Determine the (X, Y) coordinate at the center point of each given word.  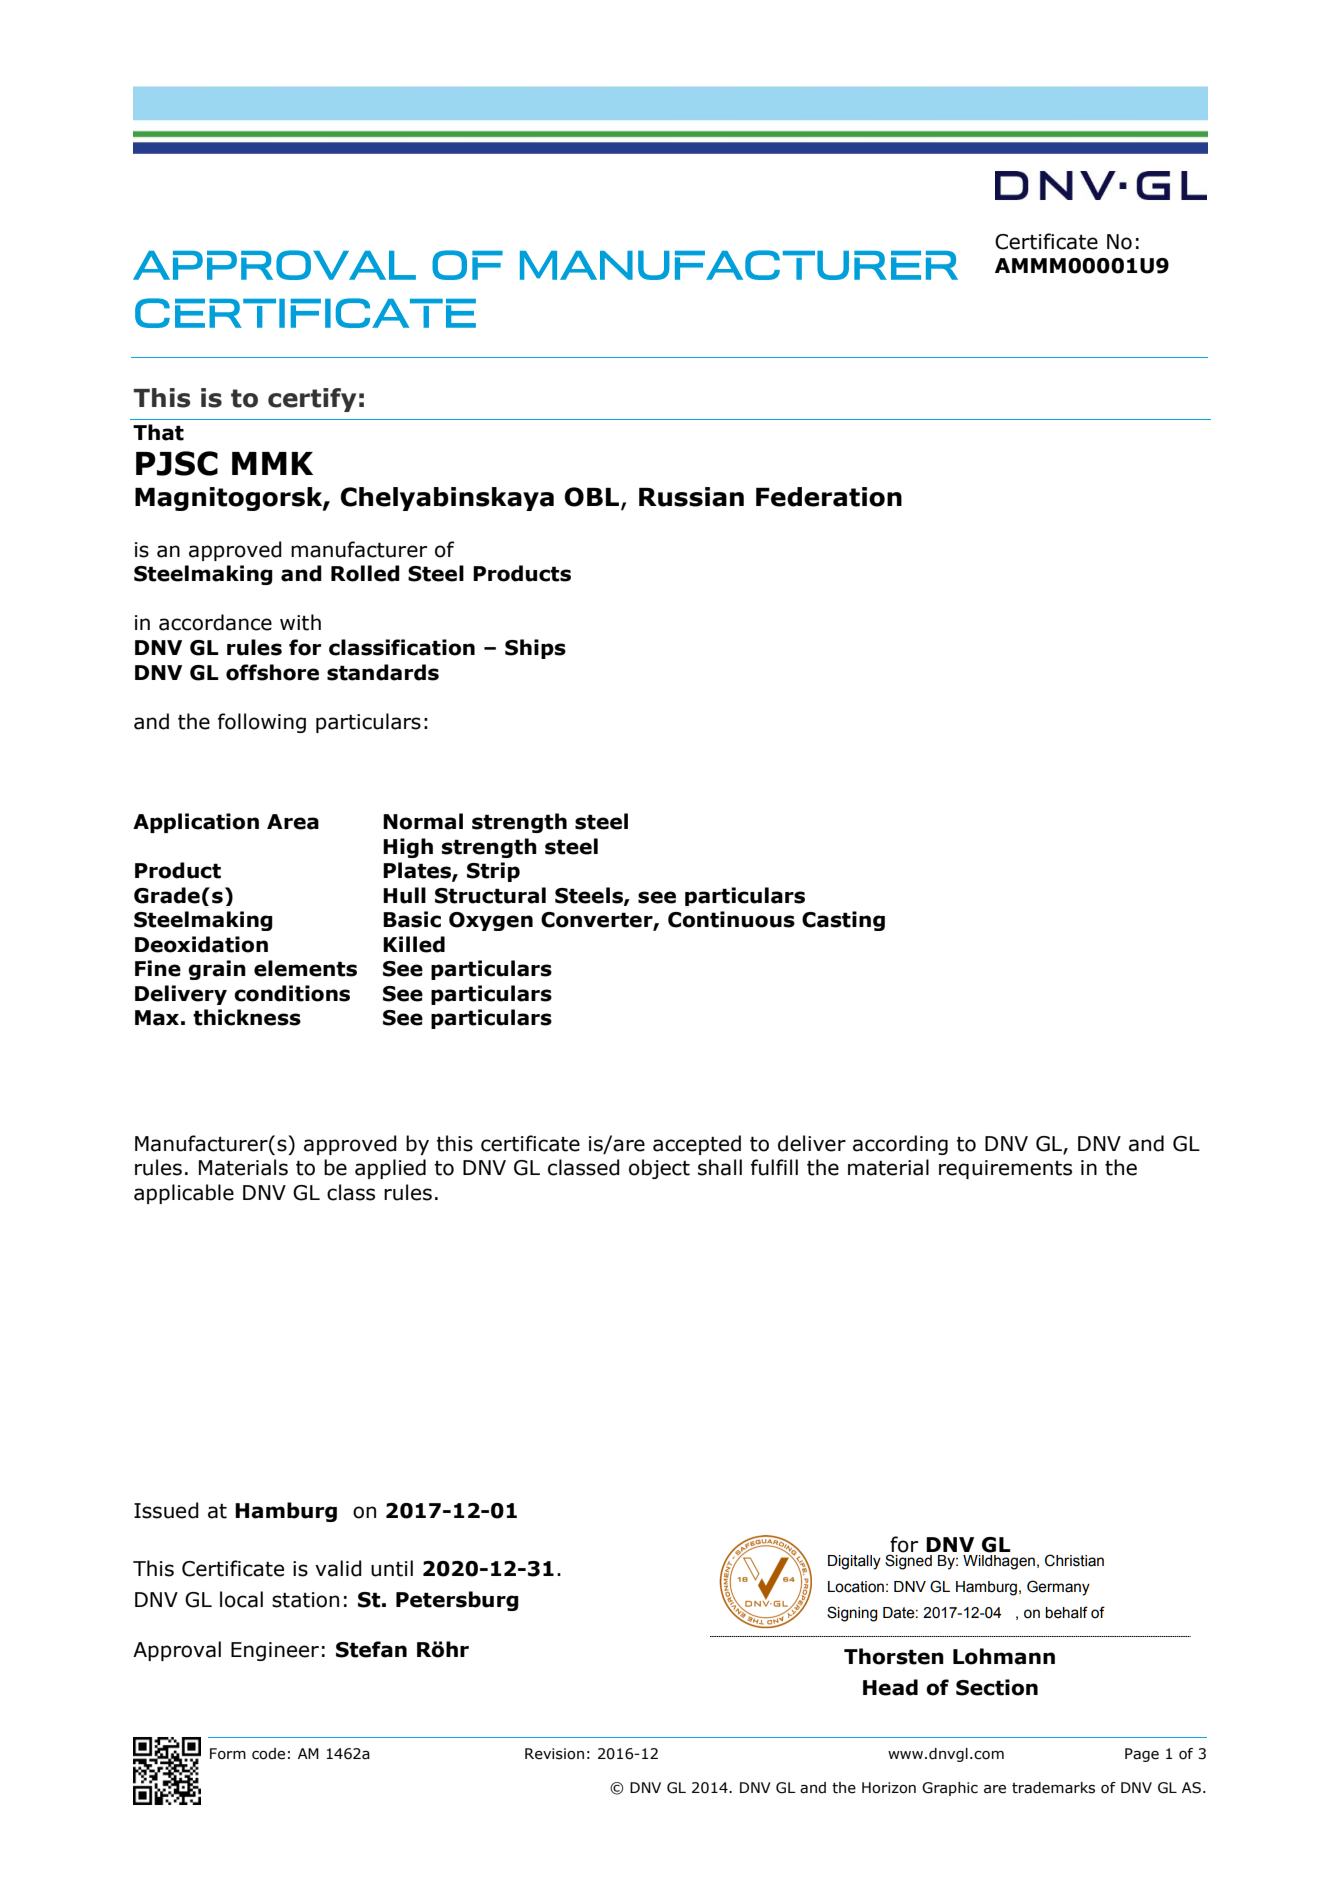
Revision (554, 1754)
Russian (691, 497)
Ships (535, 649)
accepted (697, 1145)
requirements (1005, 1169)
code (268, 1754)
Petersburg (457, 1601)
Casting (843, 921)
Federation (829, 497)
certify (312, 400)
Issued (166, 1510)
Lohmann (1004, 1656)
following (262, 723)
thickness (247, 1017)
